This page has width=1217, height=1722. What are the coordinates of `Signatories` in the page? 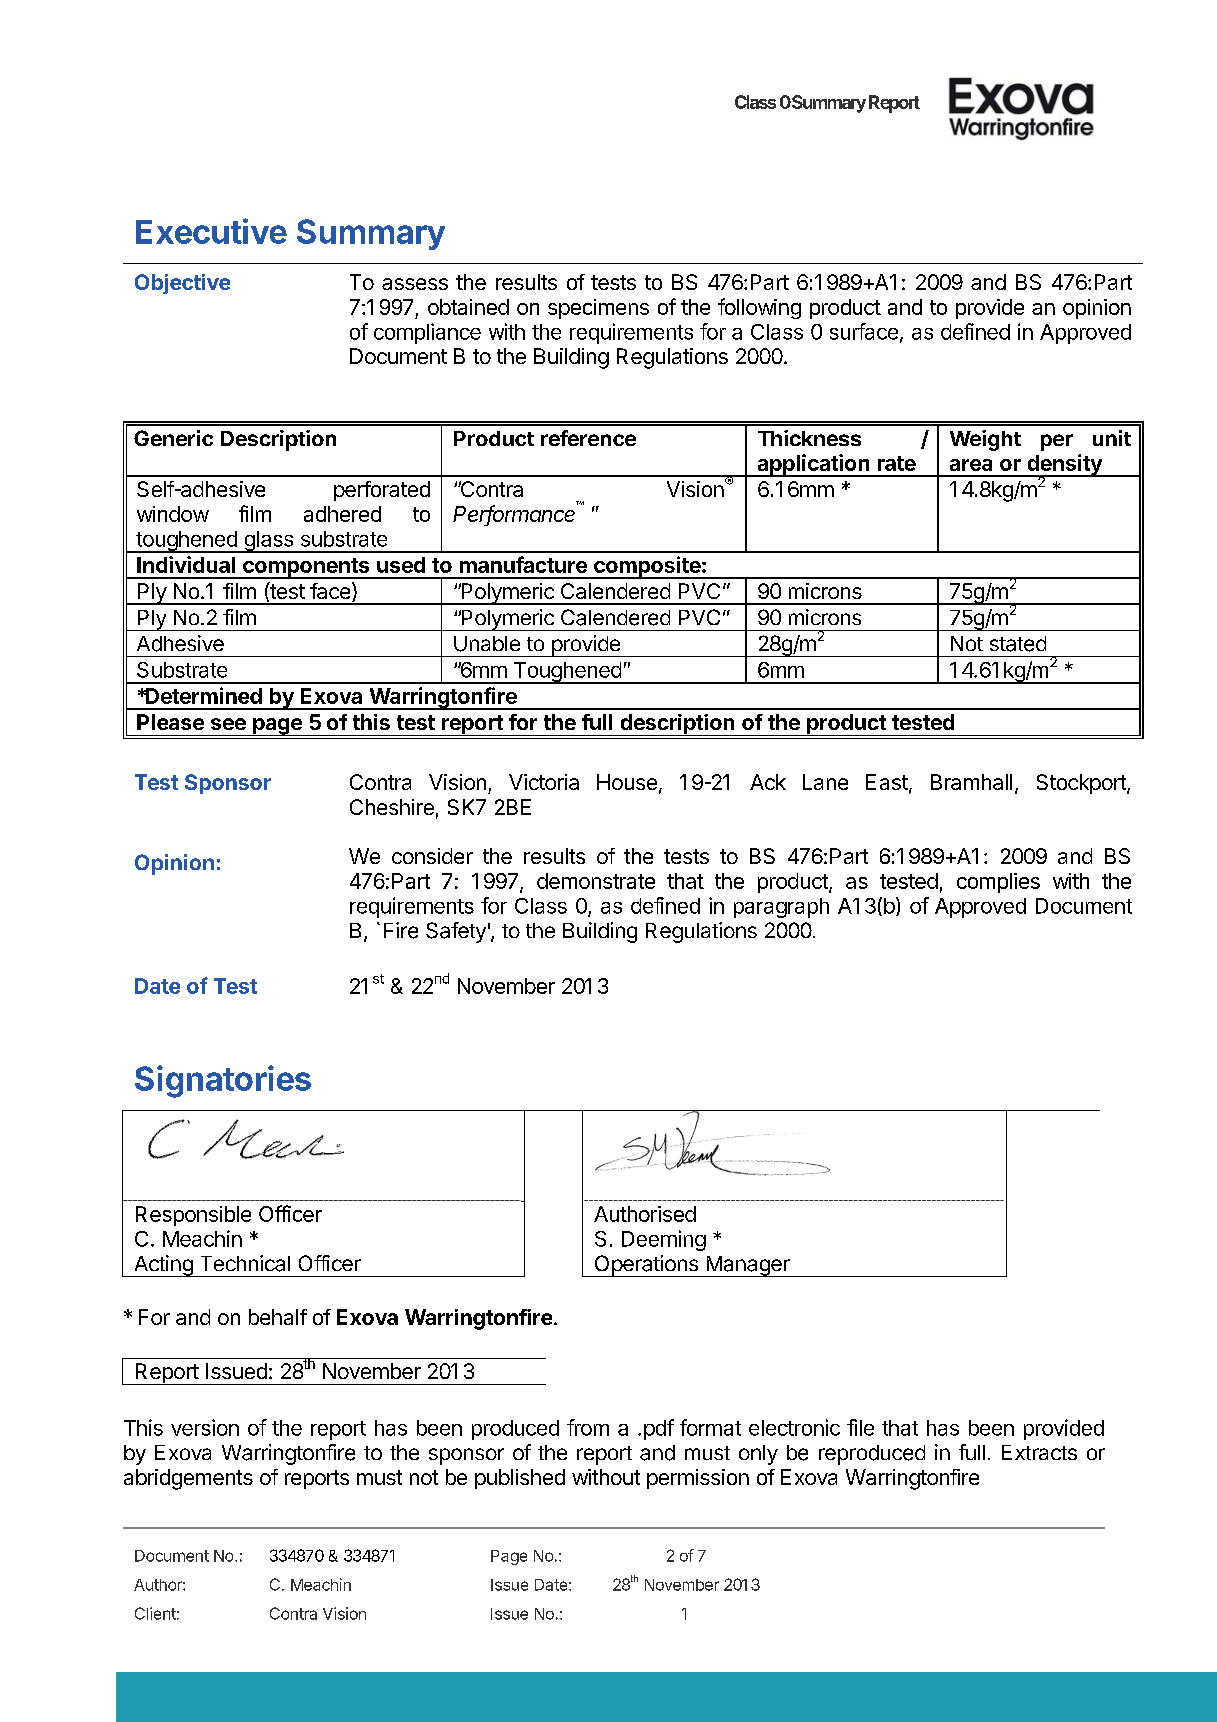 It's located at (223, 1081).
